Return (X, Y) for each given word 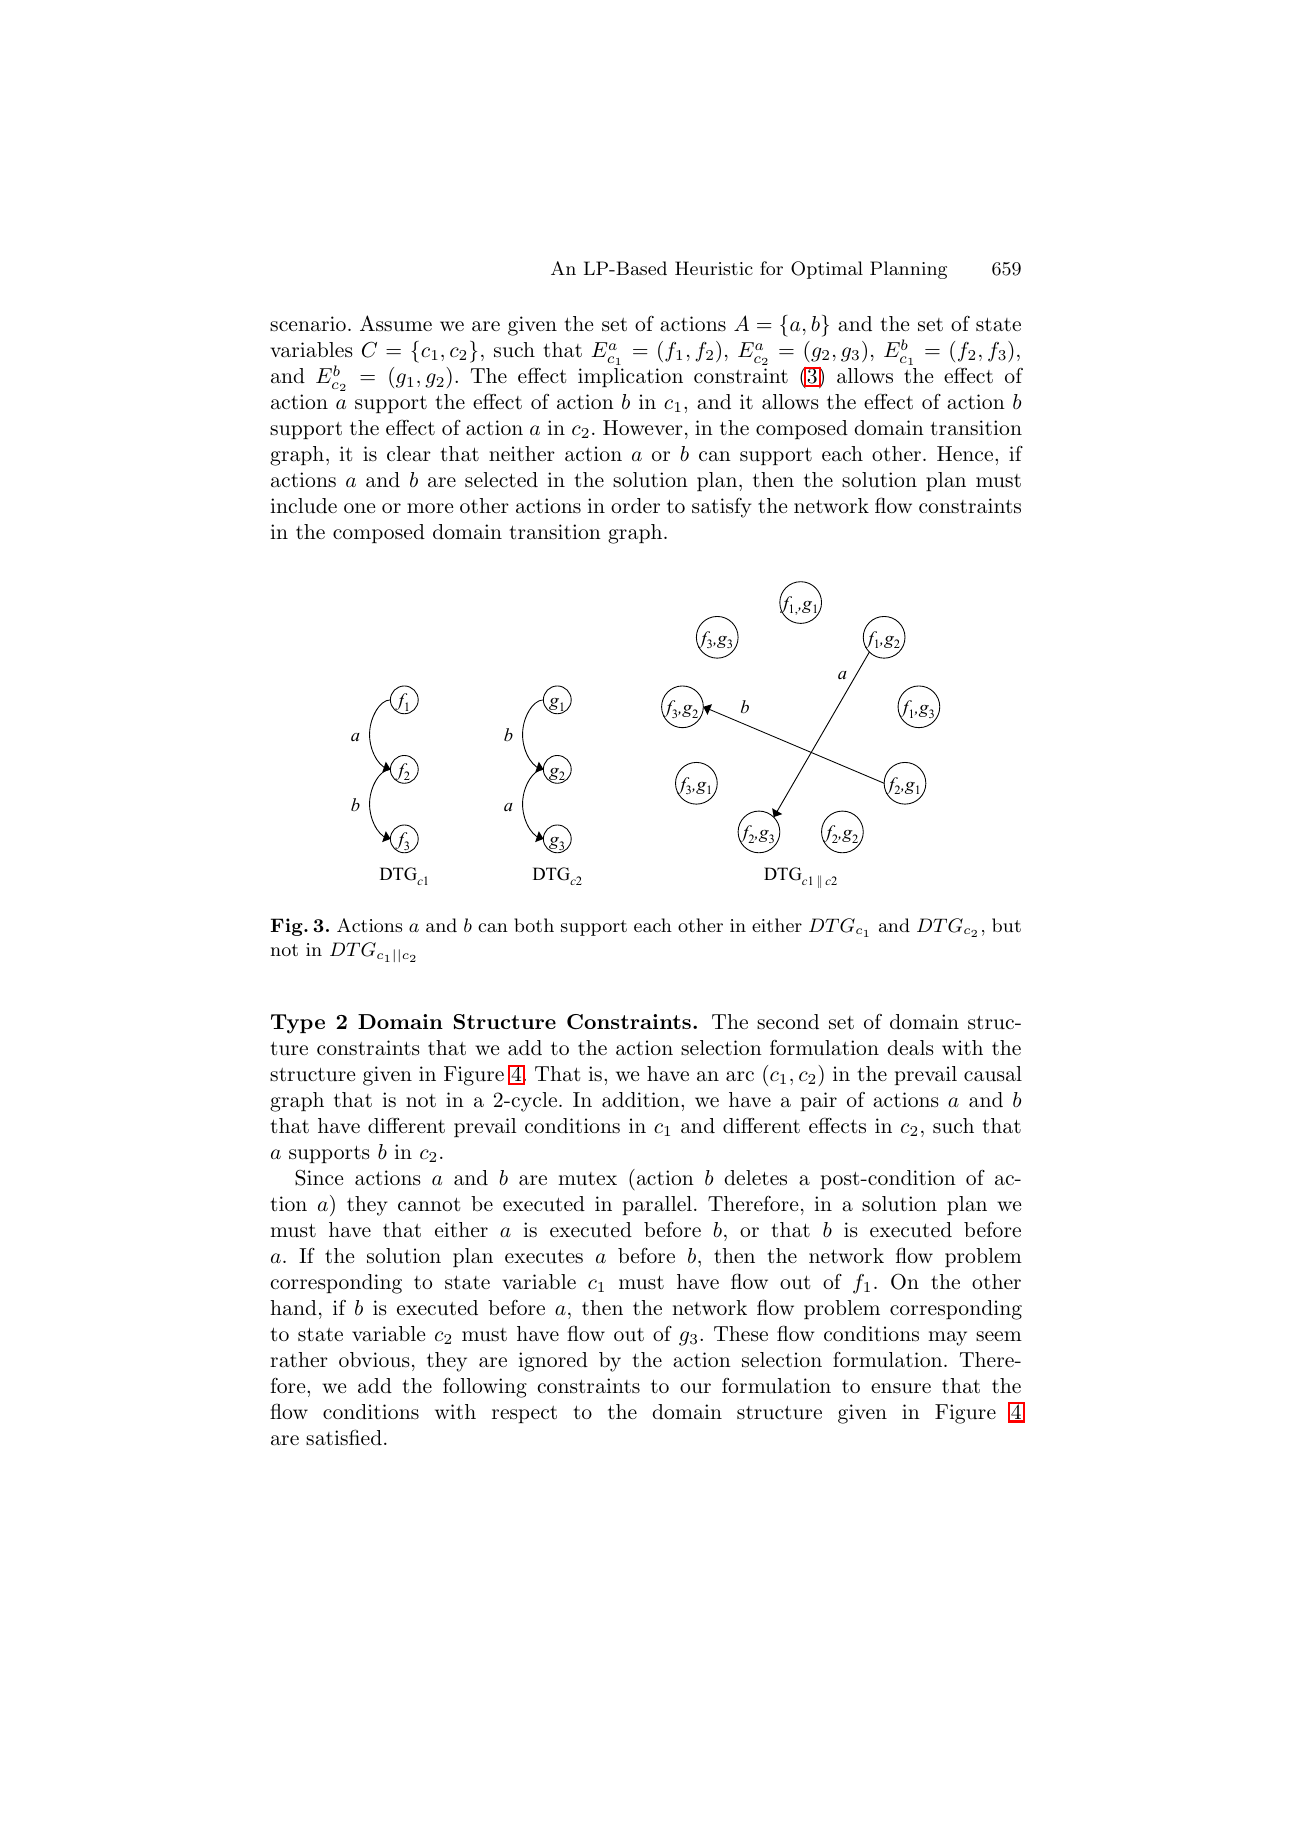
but (1006, 925)
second (788, 1022)
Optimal (827, 270)
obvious (374, 1360)
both (534, 925)
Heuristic (714, 268)
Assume (396, 323)
